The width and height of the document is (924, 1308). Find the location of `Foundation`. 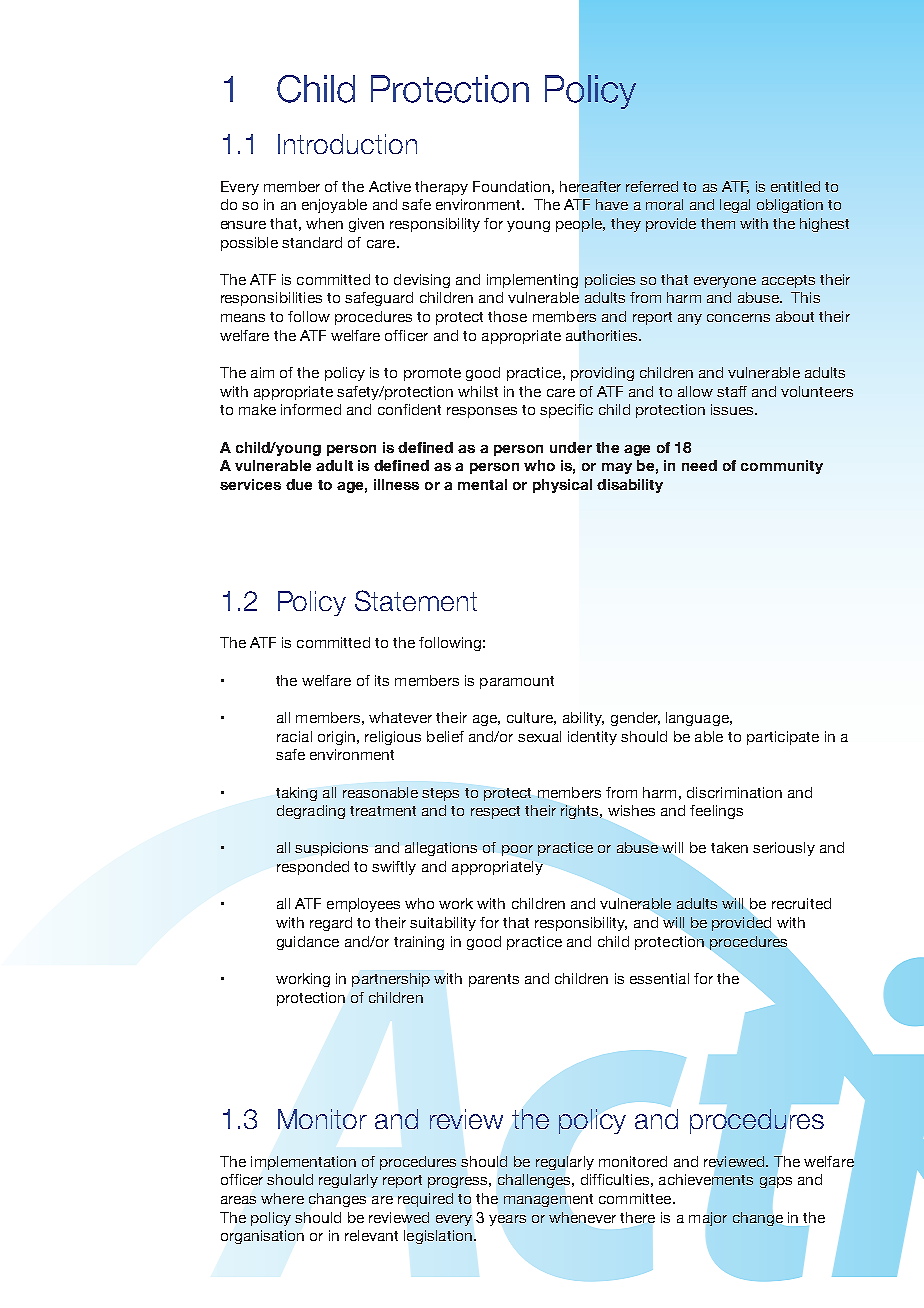

Foundation is located at coordinates (511, 186).
